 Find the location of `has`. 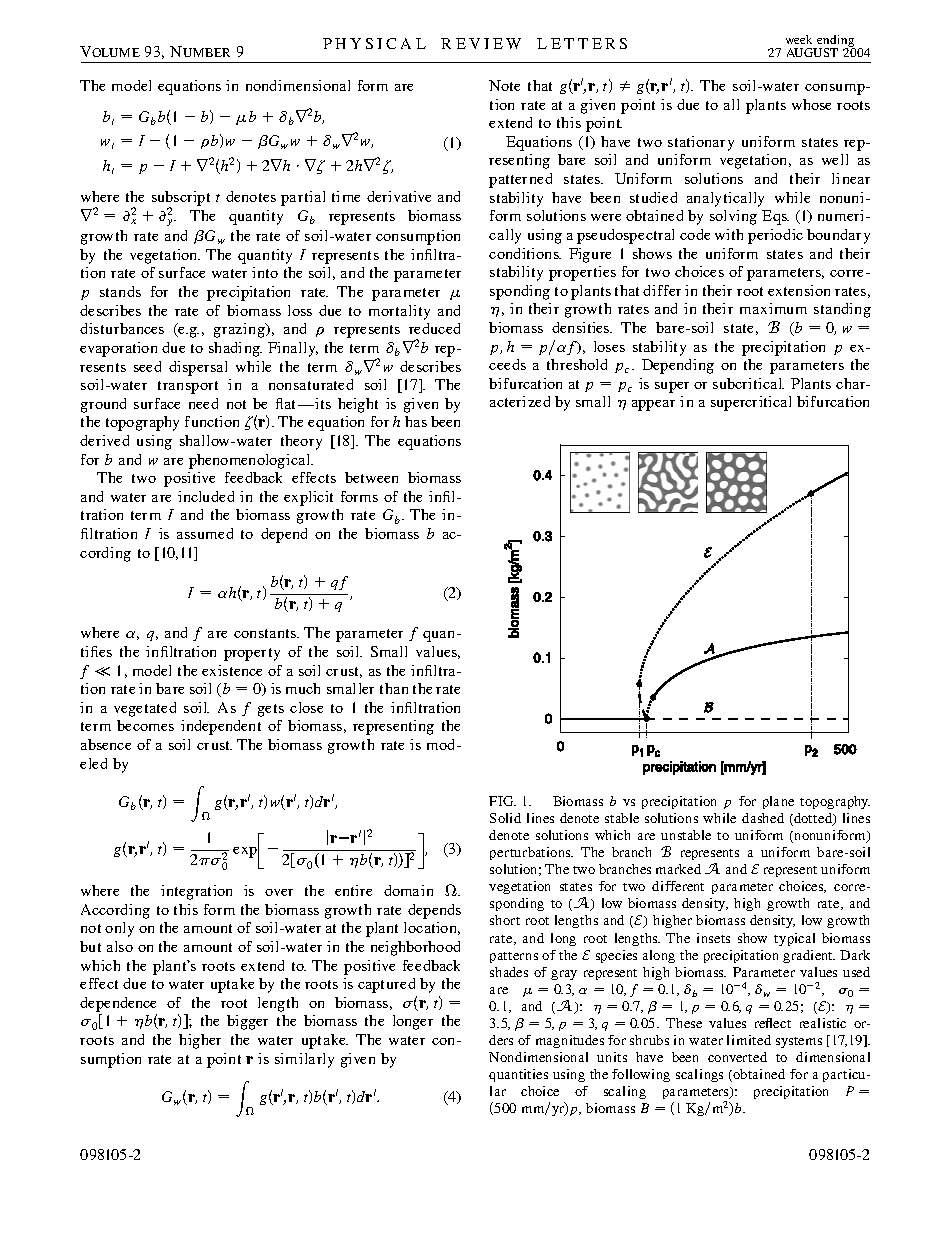

has is located at coordinates (416, 421).
